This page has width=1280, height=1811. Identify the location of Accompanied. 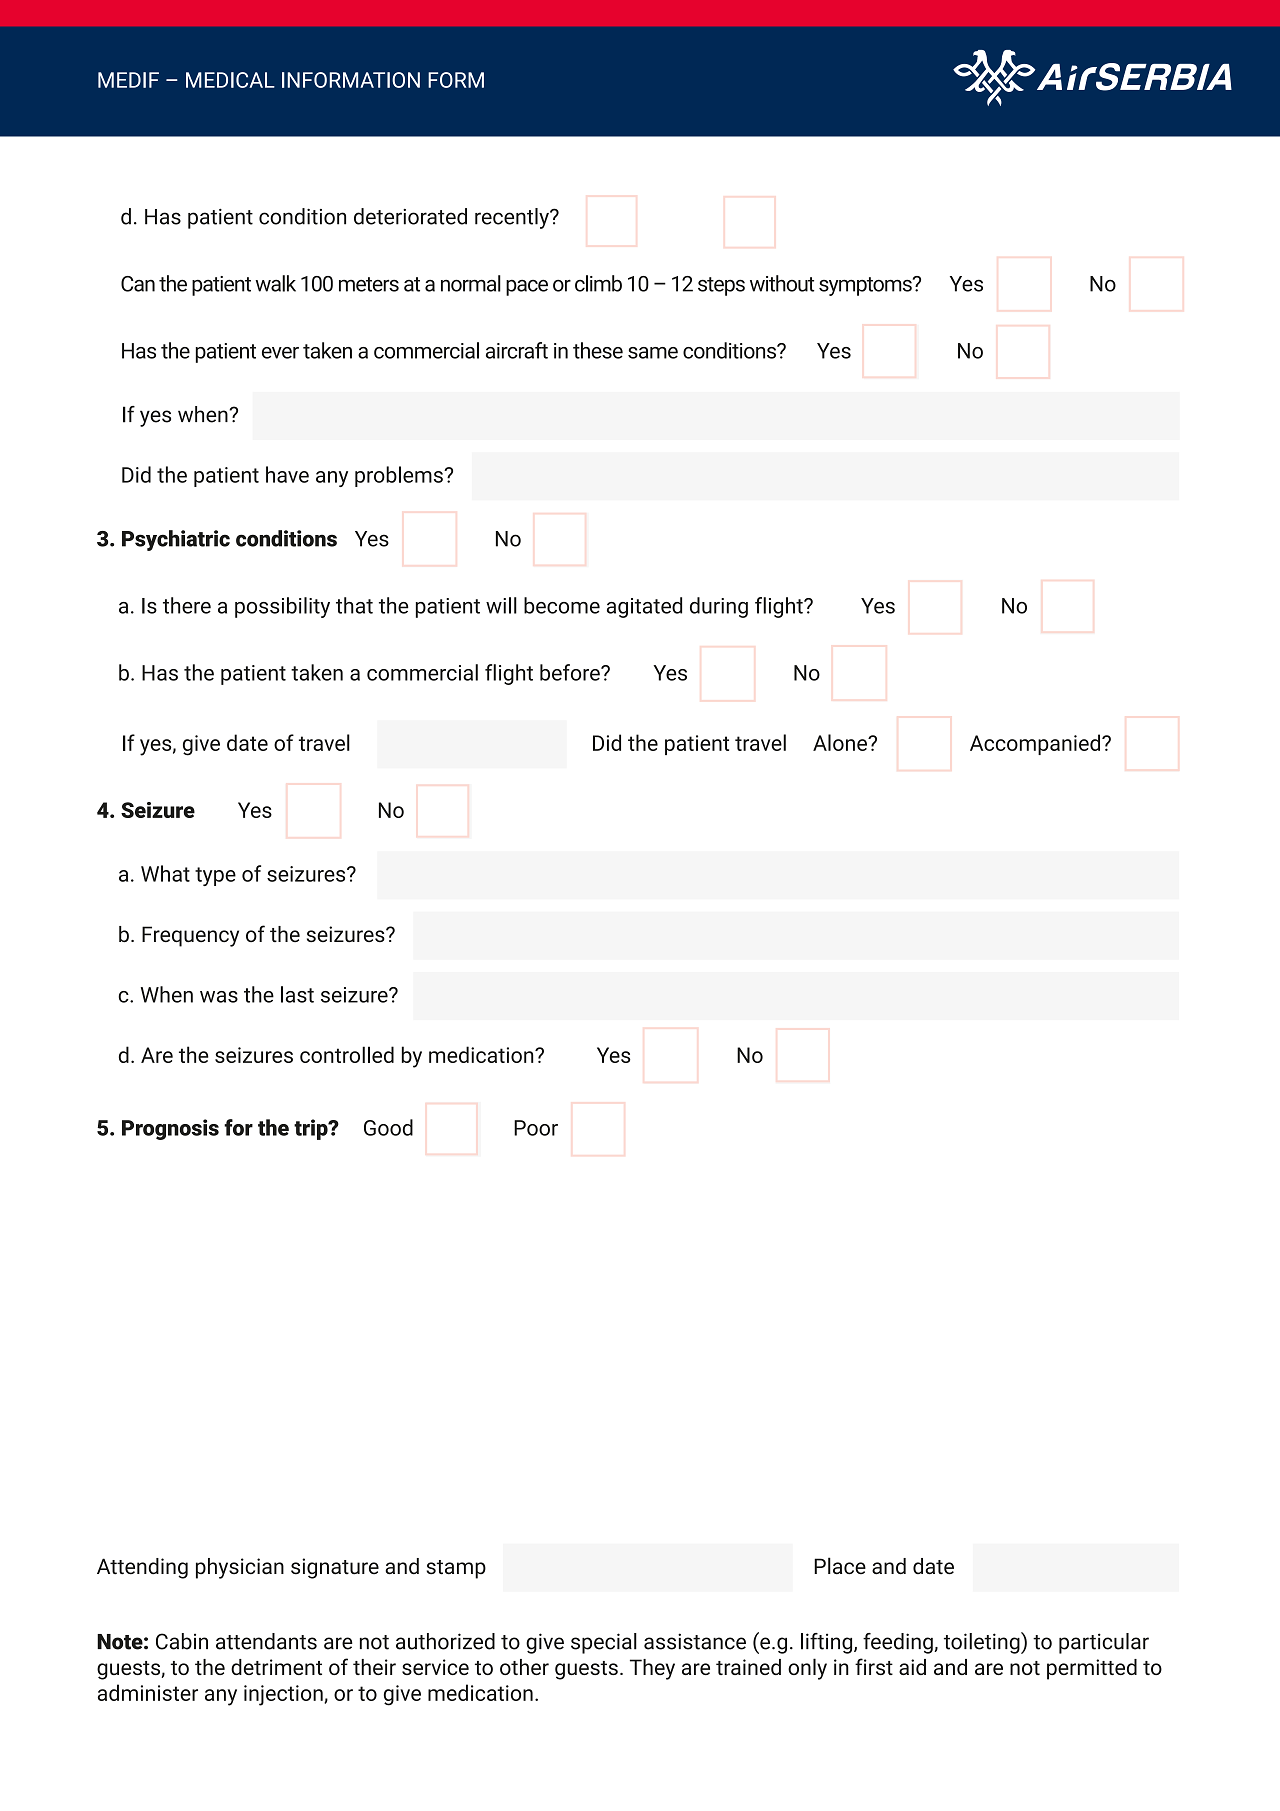
(1035, 744).
